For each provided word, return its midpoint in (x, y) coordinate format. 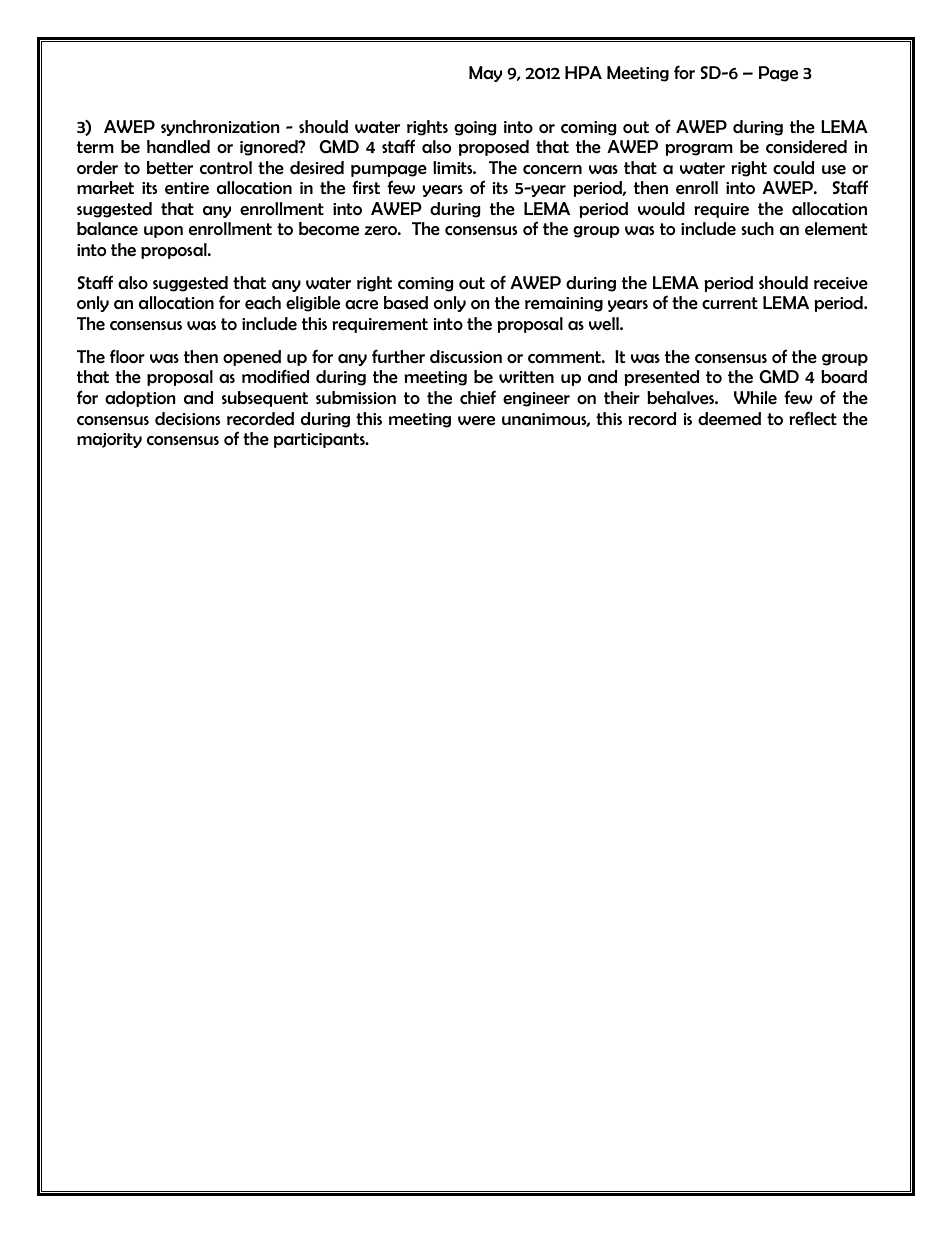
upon (163, 232)
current (730, 303)
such (757, 229)
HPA (583, 72)
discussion (466, 357)
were (476, 421)
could (793, 168)
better (170, 168)
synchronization (220, 128)
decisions (187, 419)
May (485, 74)
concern (552, 170)
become (329, 229)
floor (127, 356)
